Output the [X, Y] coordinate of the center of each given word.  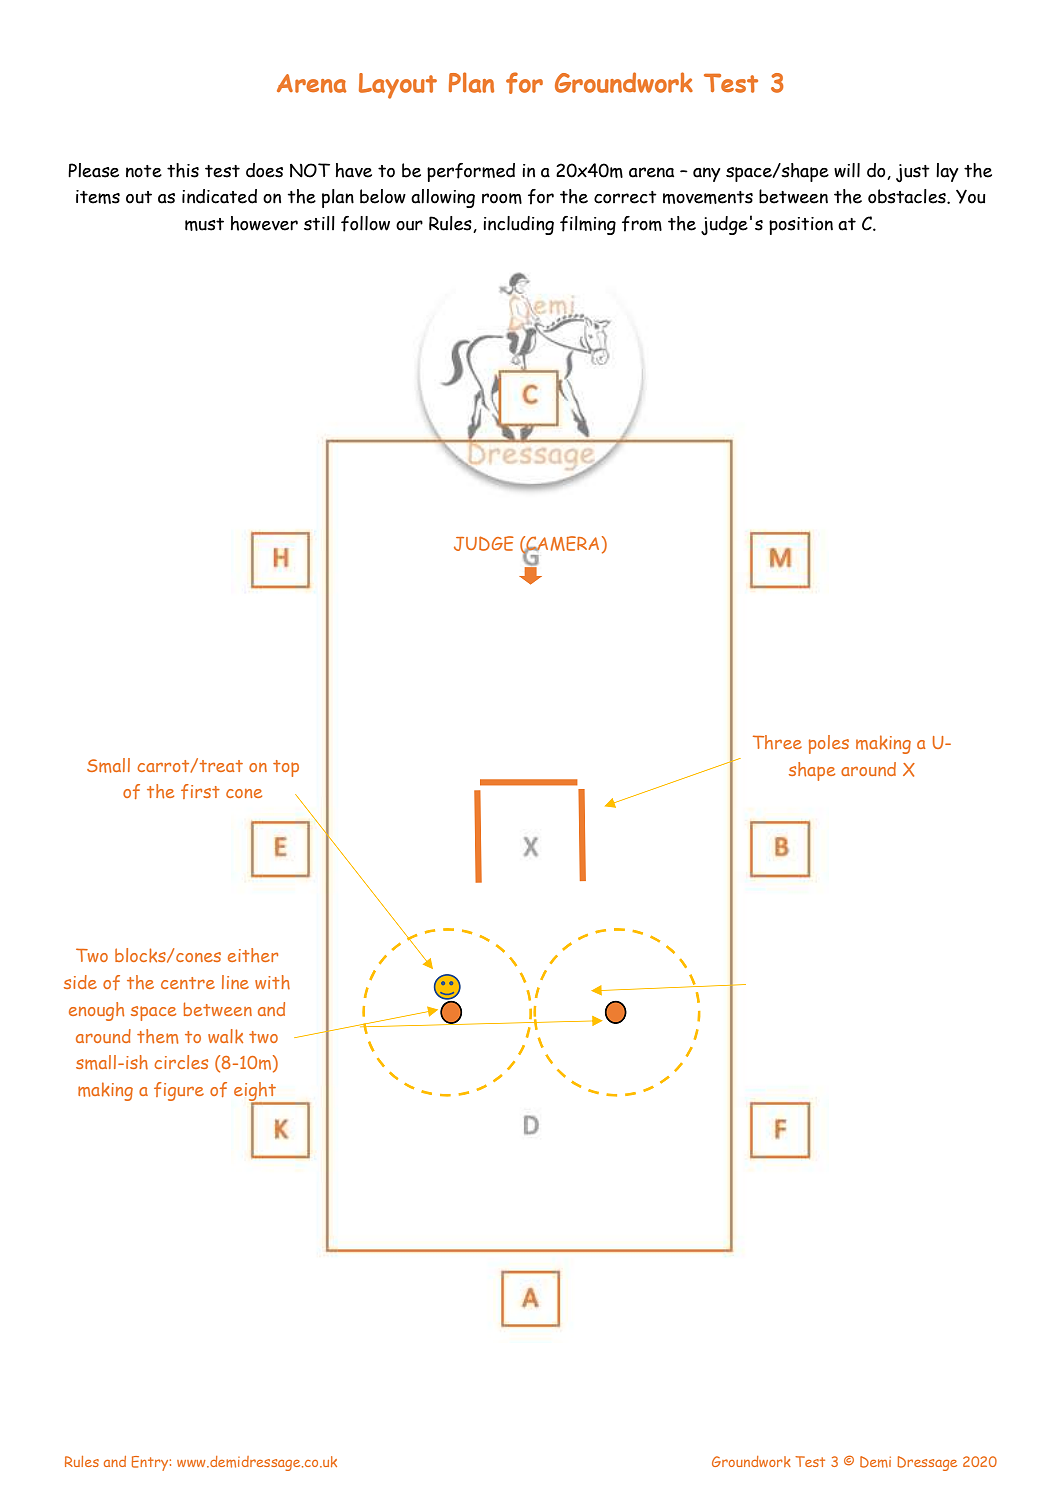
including [518, 225]
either [253, 955]
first [200, 791]
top [286, 768]
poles [829, 744]
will [847, 170]
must [204, 224]
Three [777, 742]
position [801, 226]
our [409, 225]
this [183, 170]
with [272, 982]
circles [181, 1062]
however [264, 223]
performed [471, 172]
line [235, 982]
